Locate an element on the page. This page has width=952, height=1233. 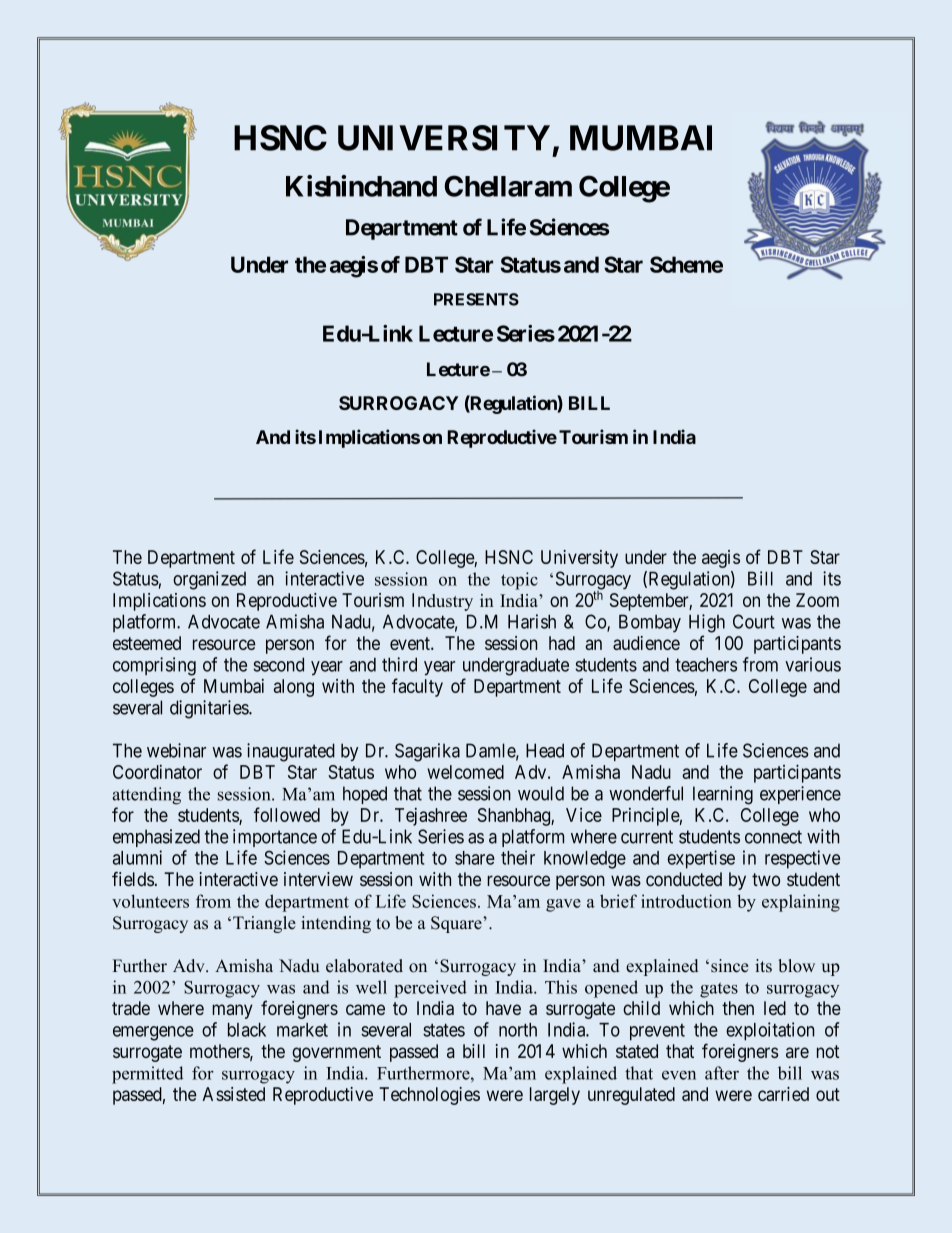
after is located at coordinates (722, 1073).
